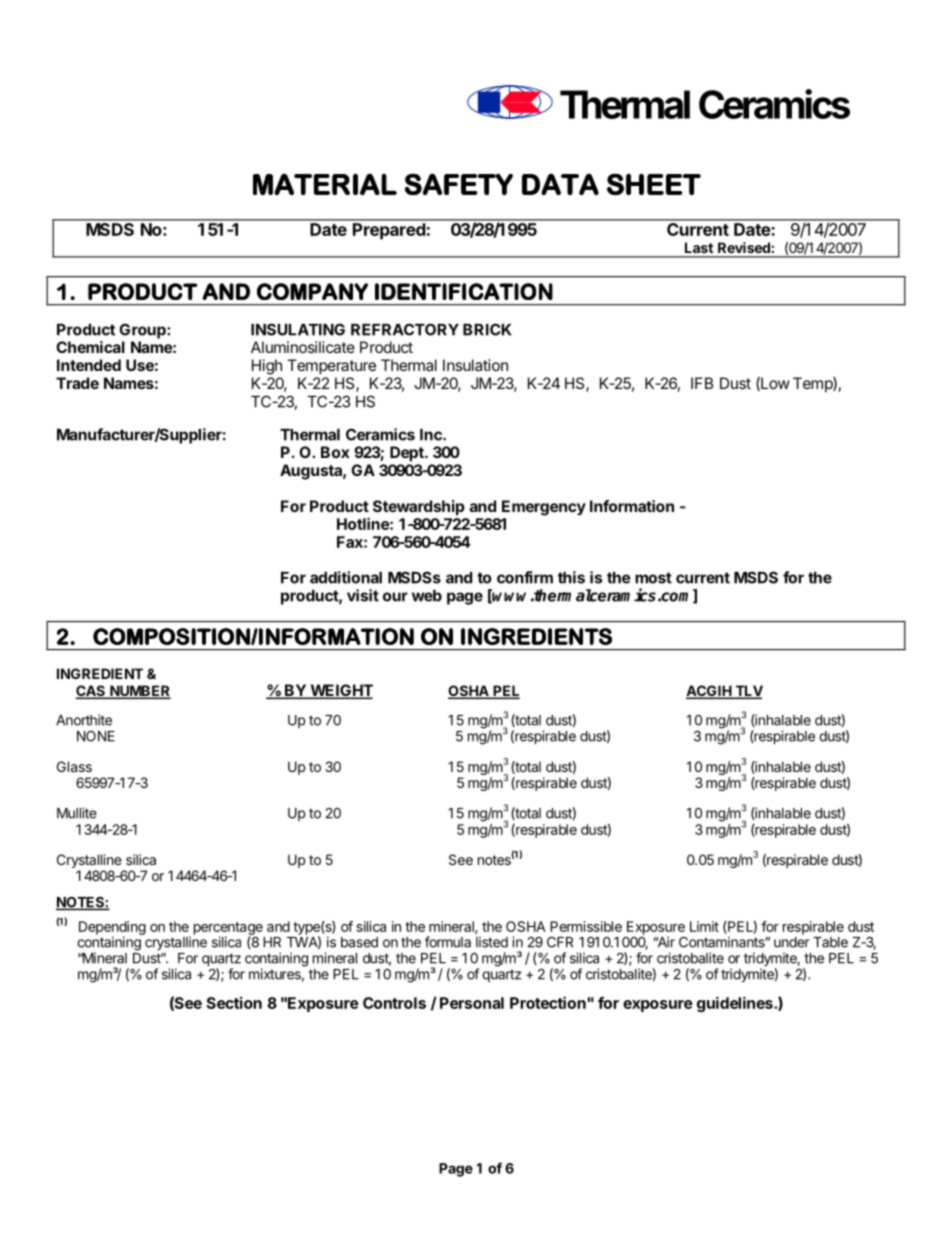 The image size is (952, 1233). What do you see at coordinates (340, 691) in the image?
I see `WEIGHT` at bounding box center [340, 691].
